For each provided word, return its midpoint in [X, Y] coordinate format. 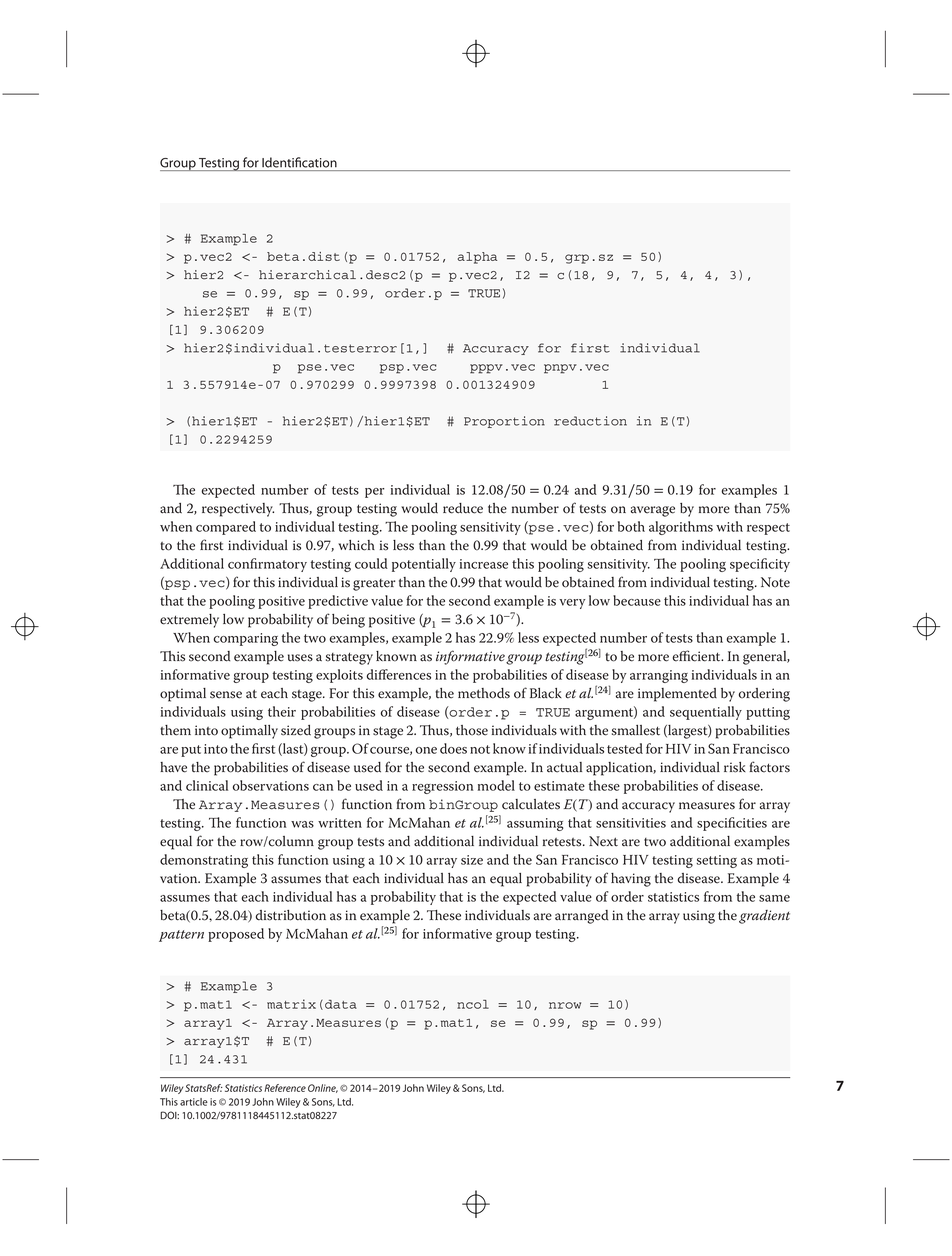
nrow [565, 1005]
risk [735, 767]
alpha [477, 258]
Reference [285, 1088]
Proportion [504, 422]
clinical [207, 785]
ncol [473, 1004]
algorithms [681, 528]
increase [484, 564]
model [496, 785]
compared [226, 528]
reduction [590, 421]
